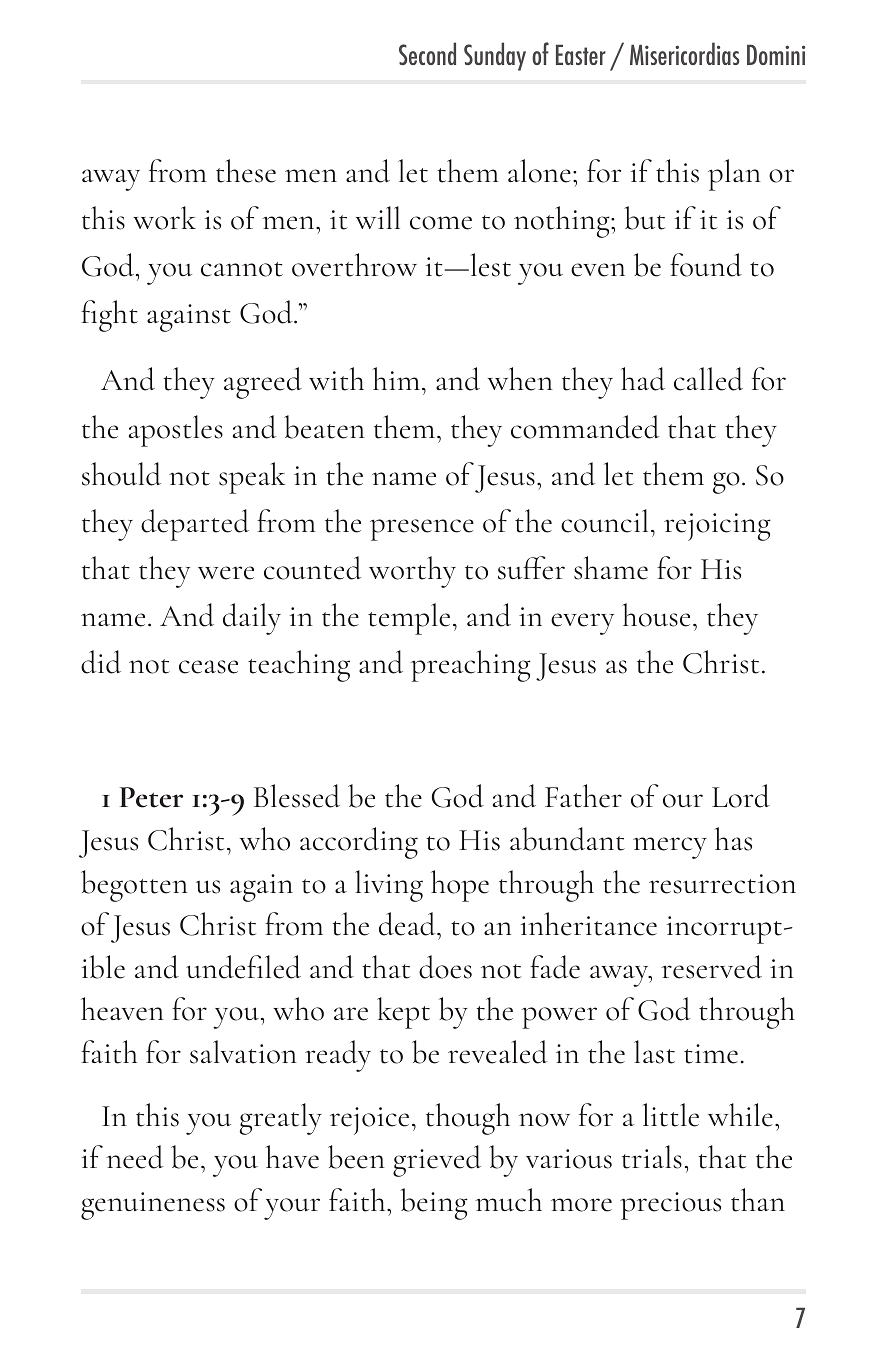 The width and height of the screenshot is (887, 1372). Describe the element at coordinates (722, 884) in the screenshot. I see `resurrection` at that location.
